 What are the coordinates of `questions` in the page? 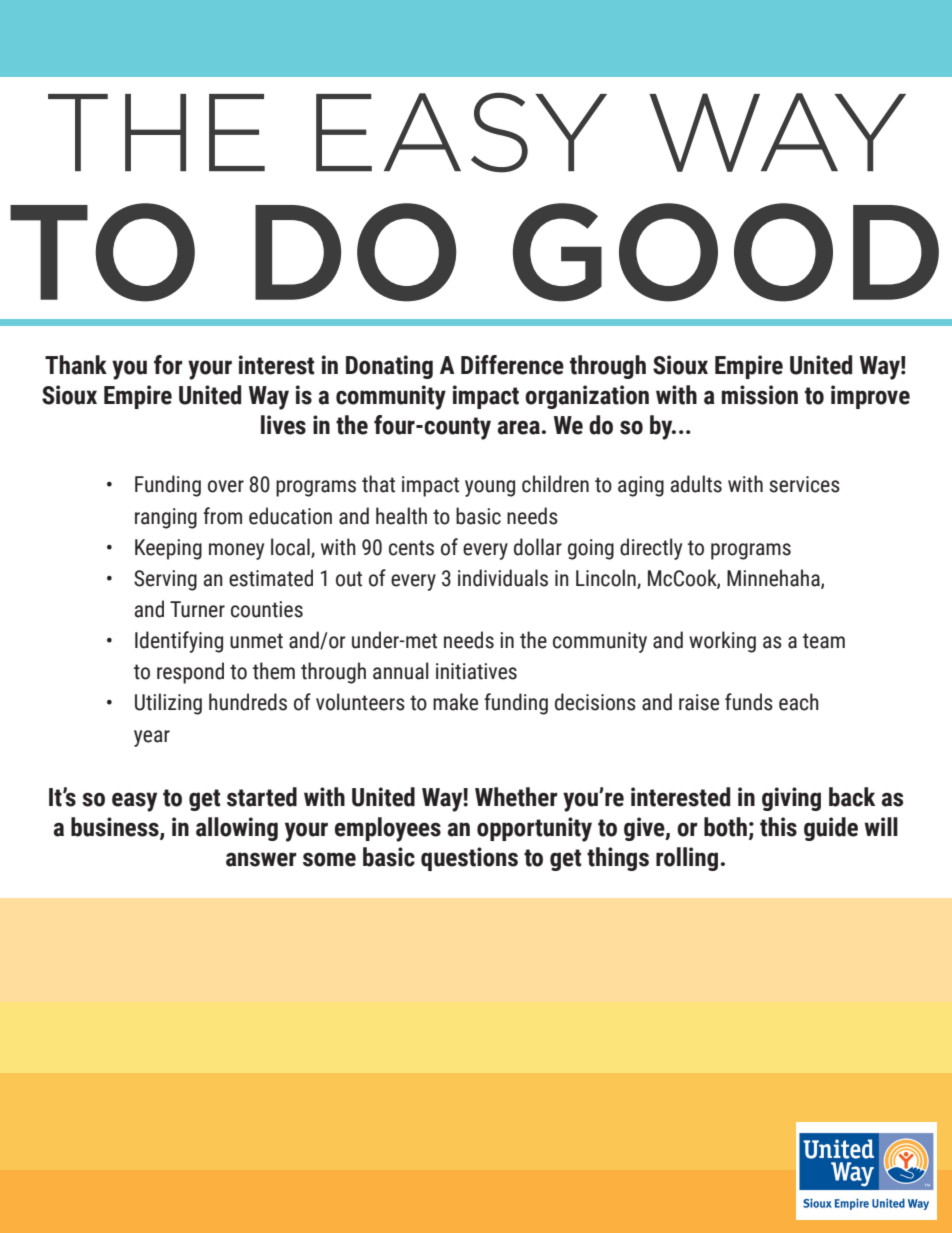 It's located at (469, 859).
